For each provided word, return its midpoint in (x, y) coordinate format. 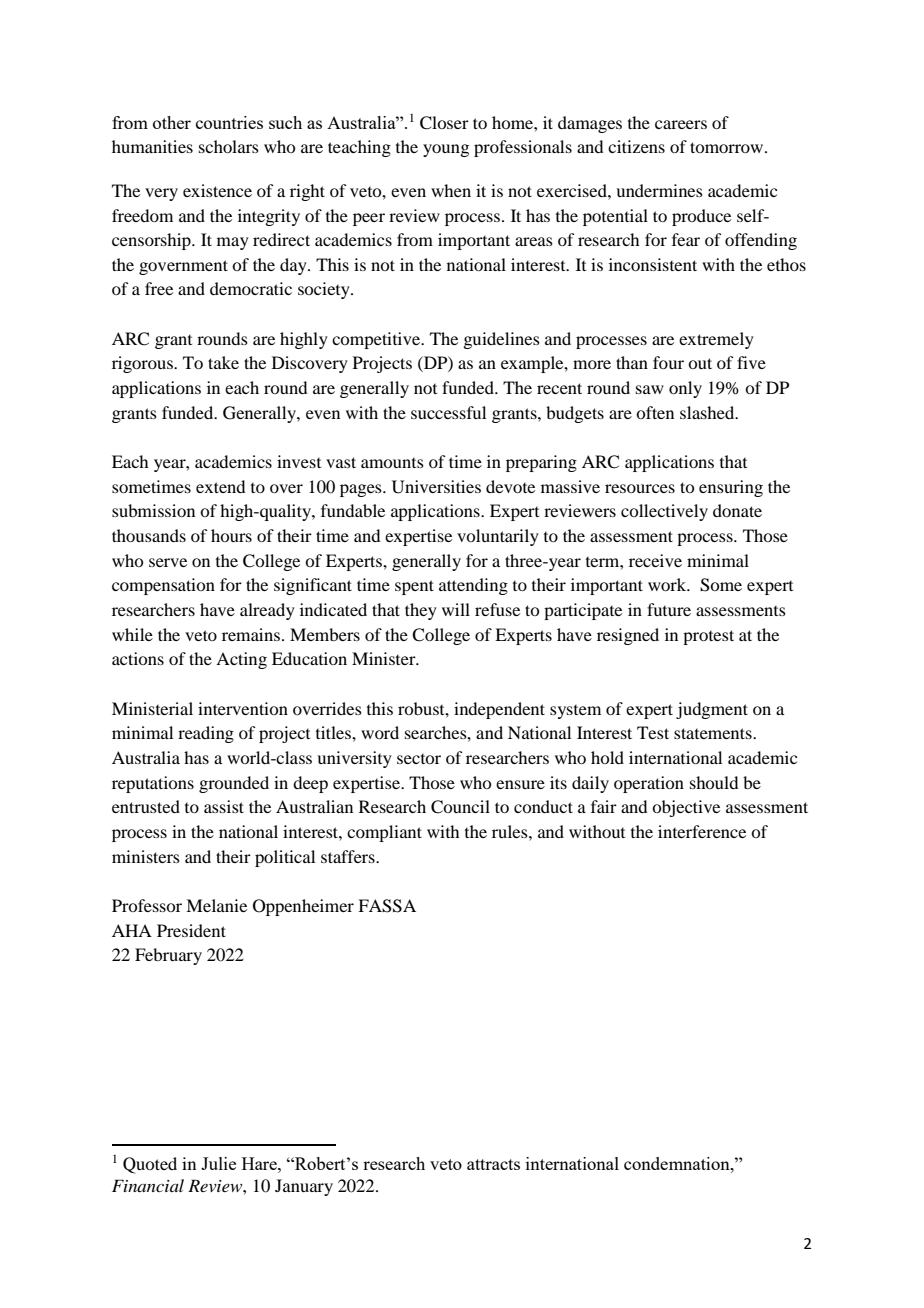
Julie (218, 1163)
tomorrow (728, 147)
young (446, 150)
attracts (493, 1164)
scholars (229, 146)
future (669, 609)
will (456, 609)
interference (702, 831)
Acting (241, 660)
